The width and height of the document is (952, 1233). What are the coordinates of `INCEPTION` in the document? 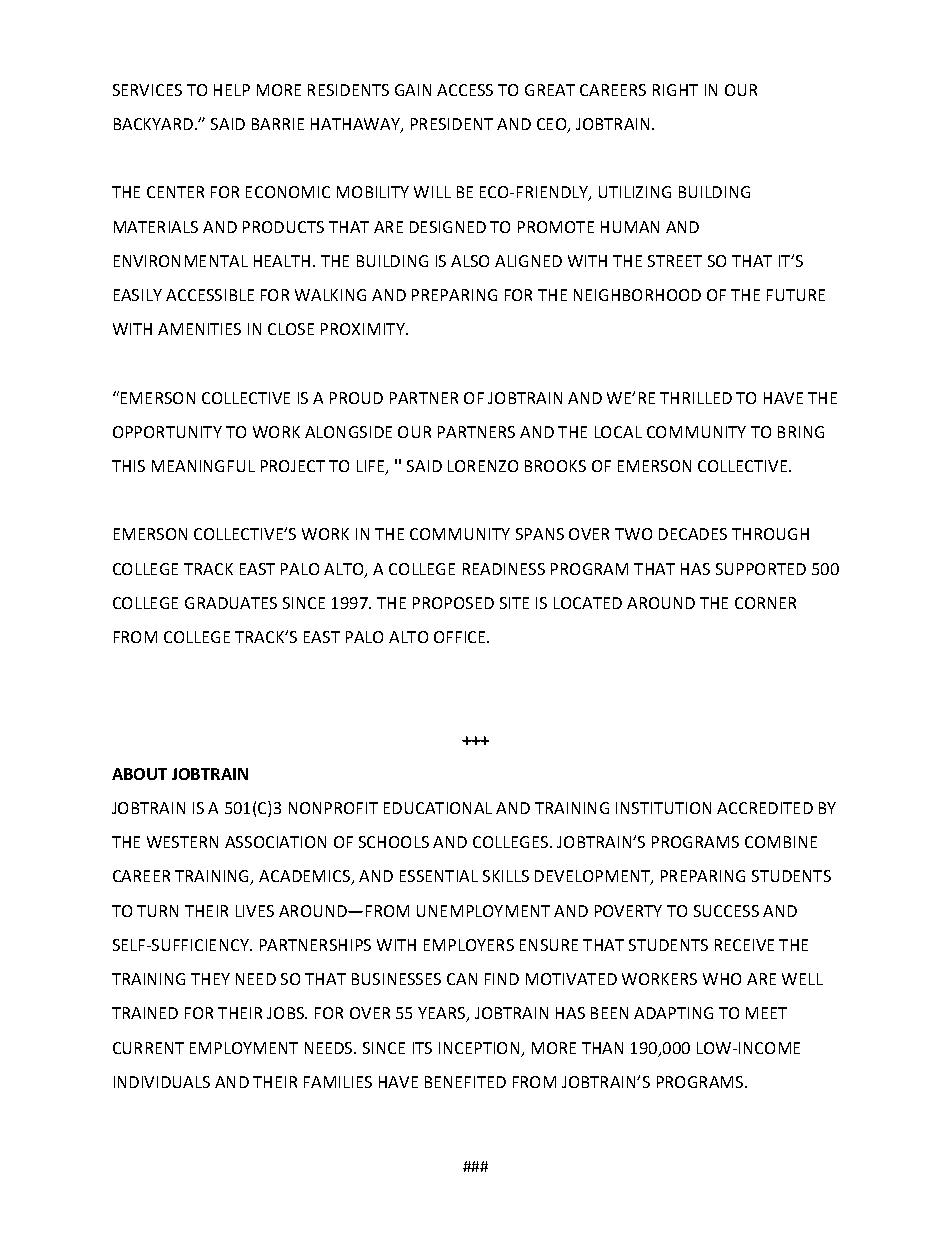 It's located at (480, 1049).
